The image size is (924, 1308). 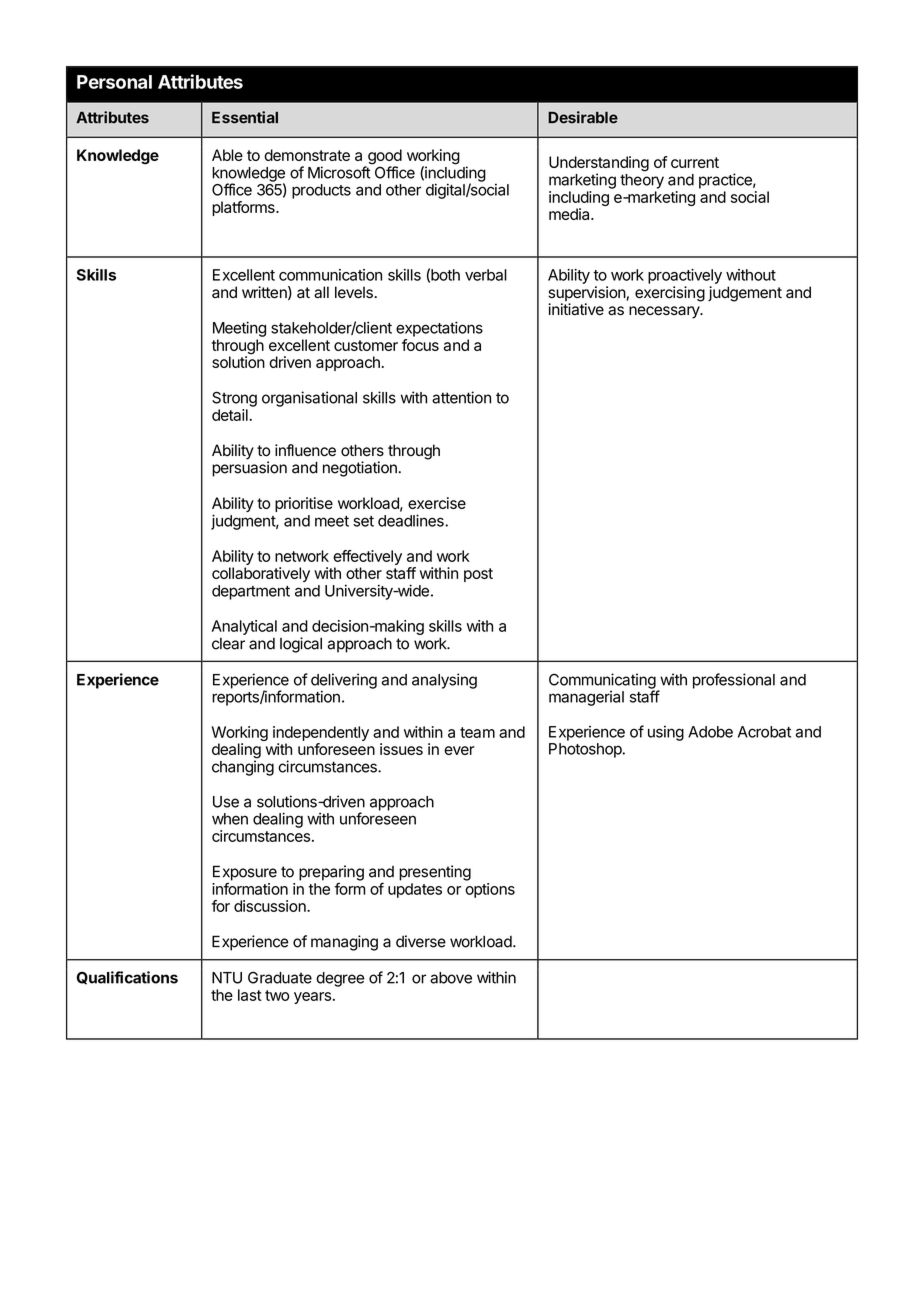 I want to click on current, so click(x=695, y=162).
